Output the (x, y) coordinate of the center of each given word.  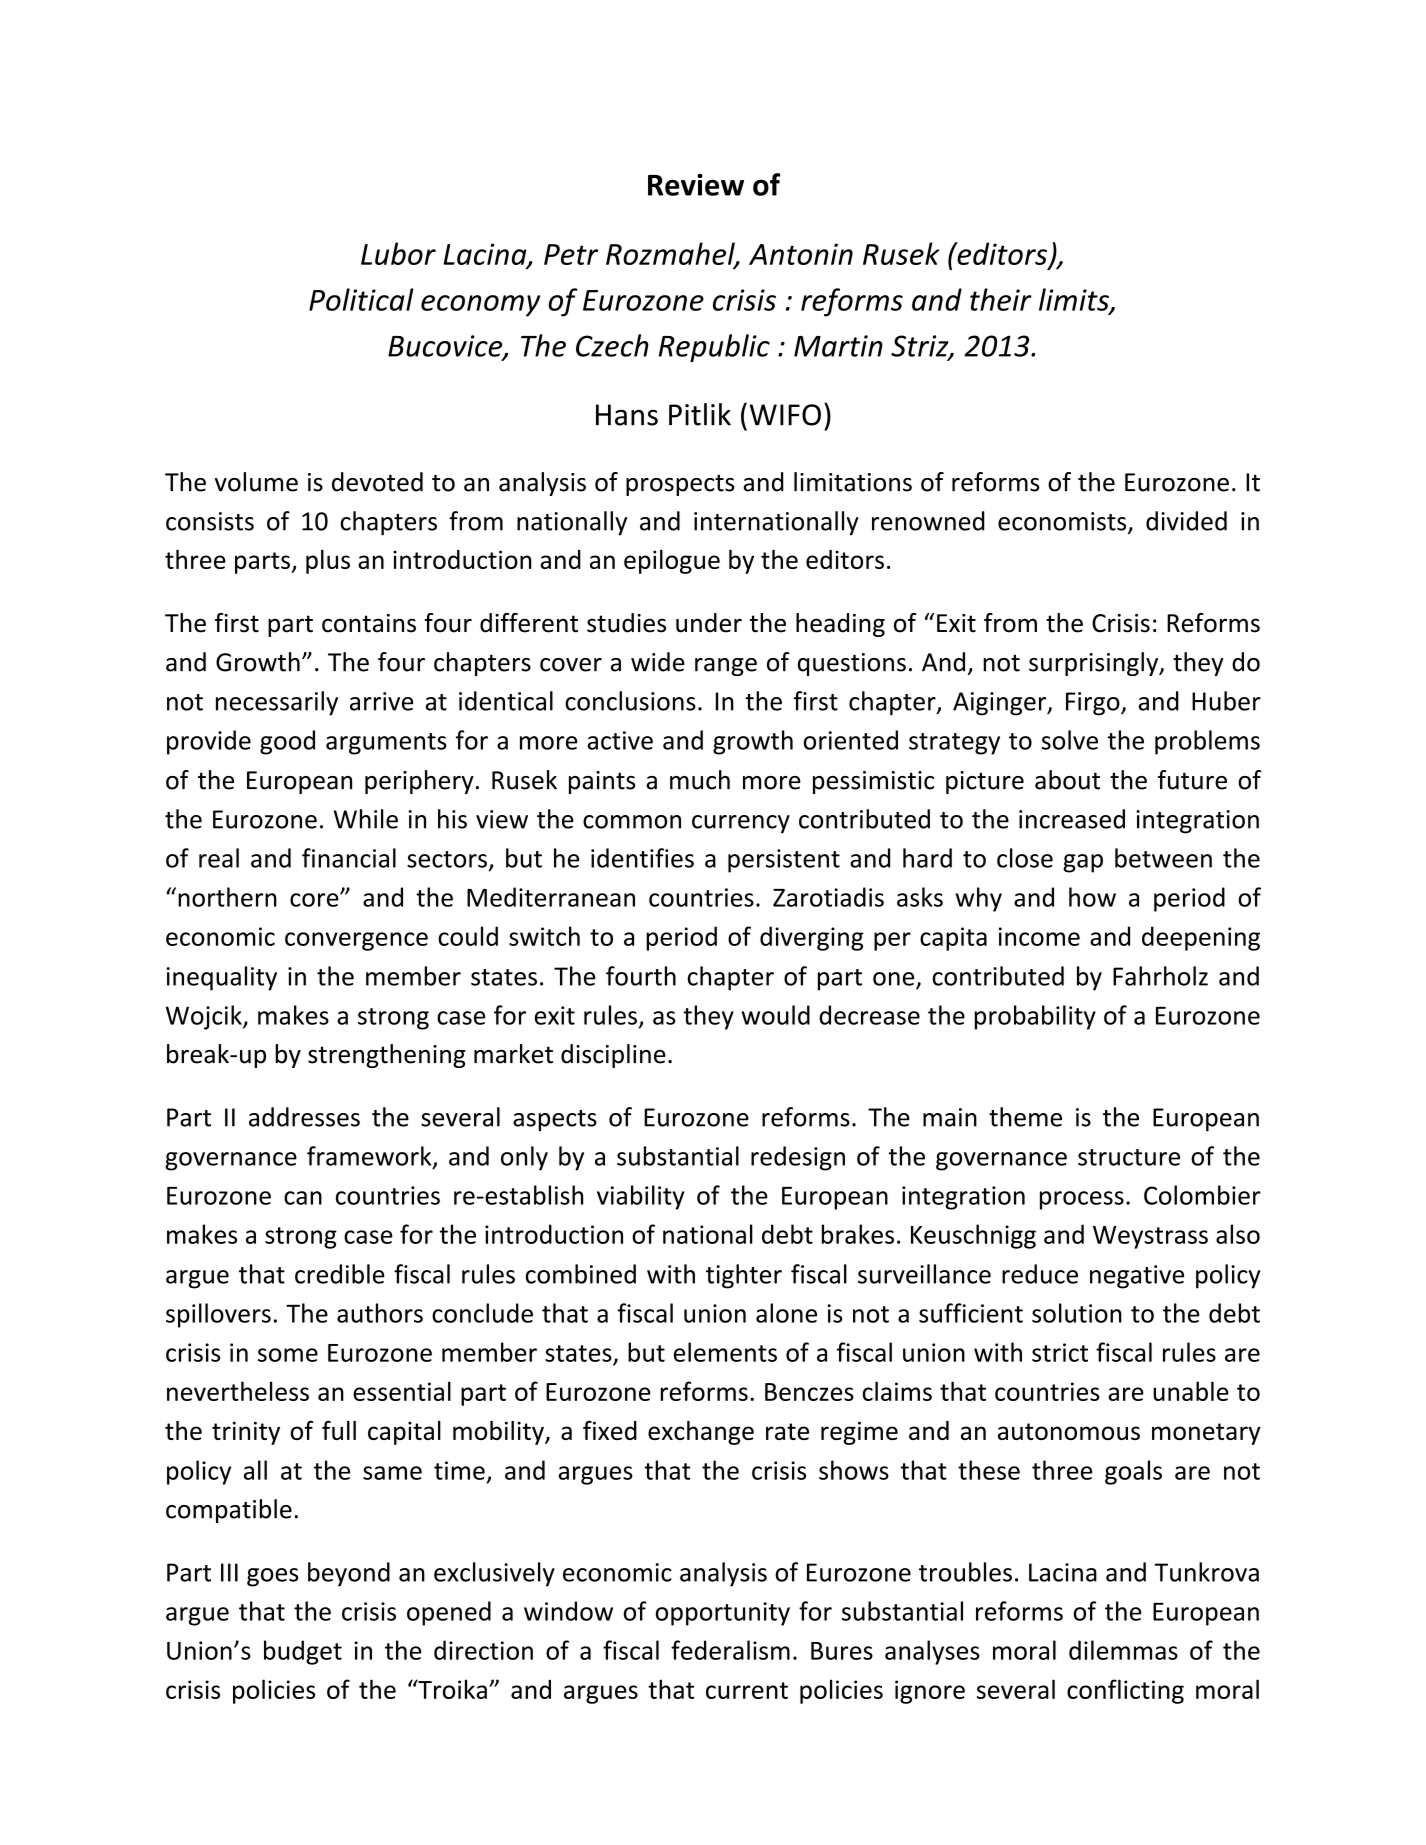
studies (626, 623)
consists (210, 521)
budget (303, 1652)
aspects (555, 1120)
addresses (304, 1117)
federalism (730, 1650)
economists (1063, 522)
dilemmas (1123, 1650)
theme (1025, 1117)
